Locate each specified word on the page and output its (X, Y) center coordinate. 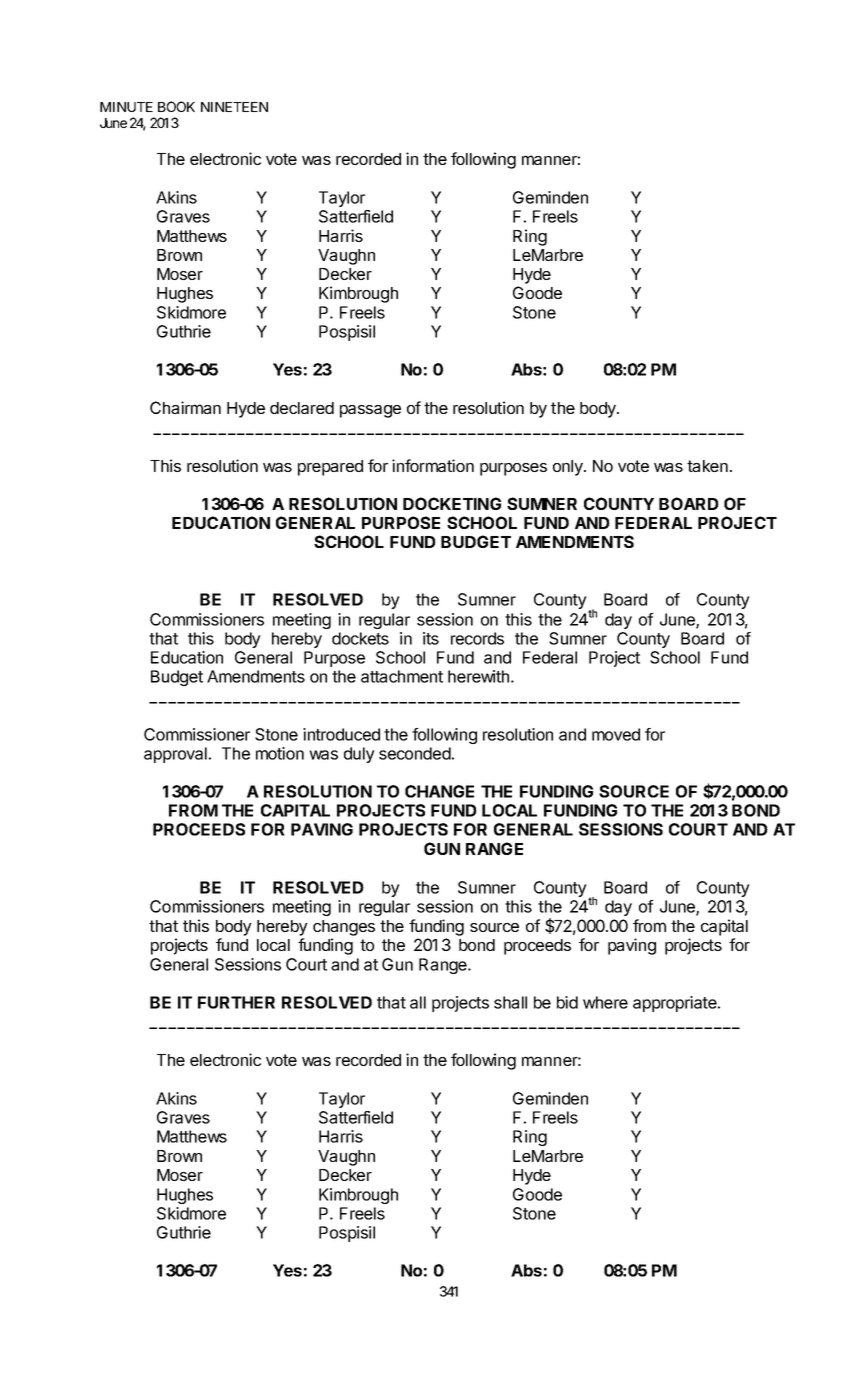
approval (175, 755)
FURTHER (236, 1002)
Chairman (185, 407)
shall (510, 1002)
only (569, 468)
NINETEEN (234, 107)
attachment (402, 676)
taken (707, 466)
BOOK (176, 106)
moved (616, 734)
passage (370, 411)
